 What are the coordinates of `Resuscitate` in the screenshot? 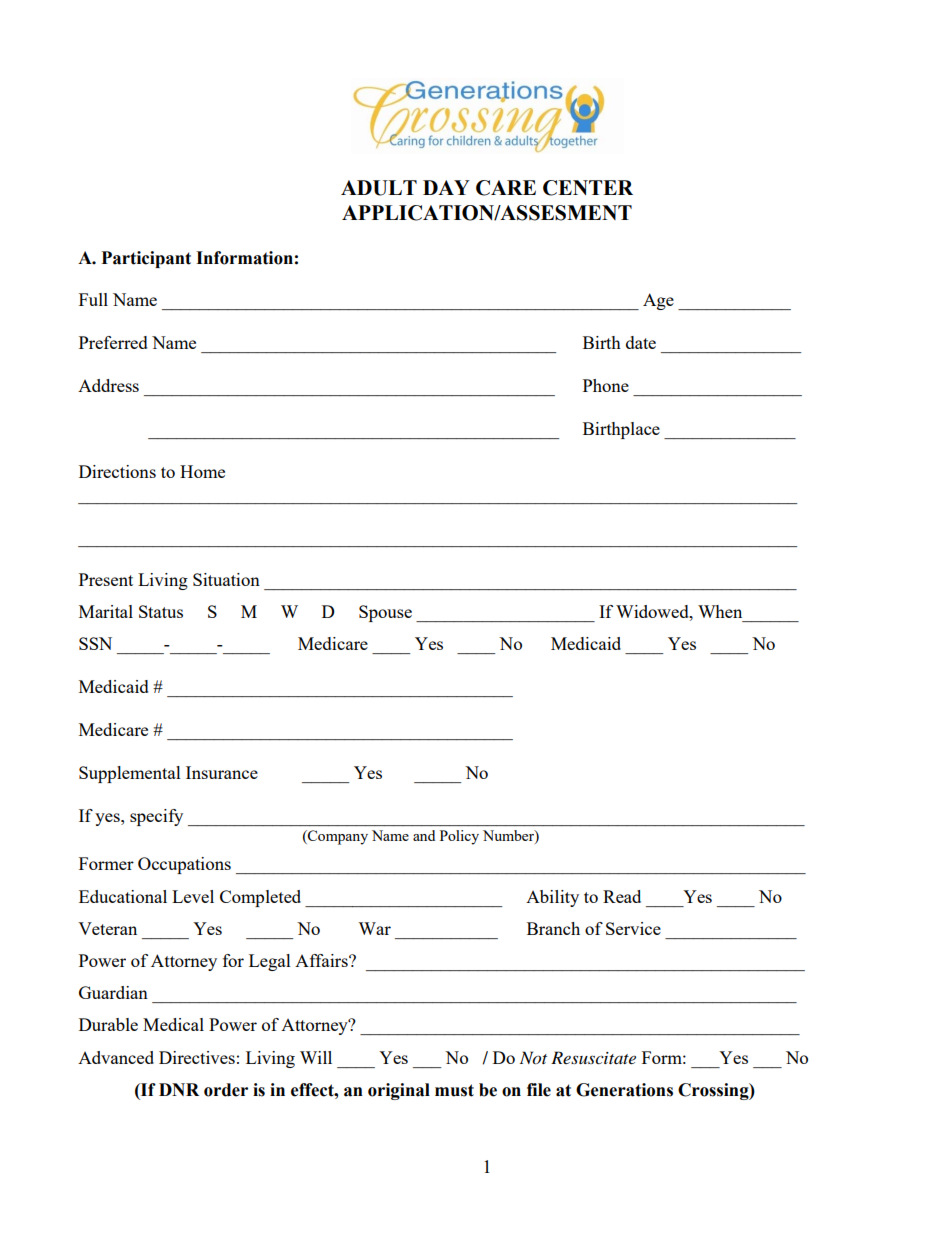 It's located at (593, 1057).
